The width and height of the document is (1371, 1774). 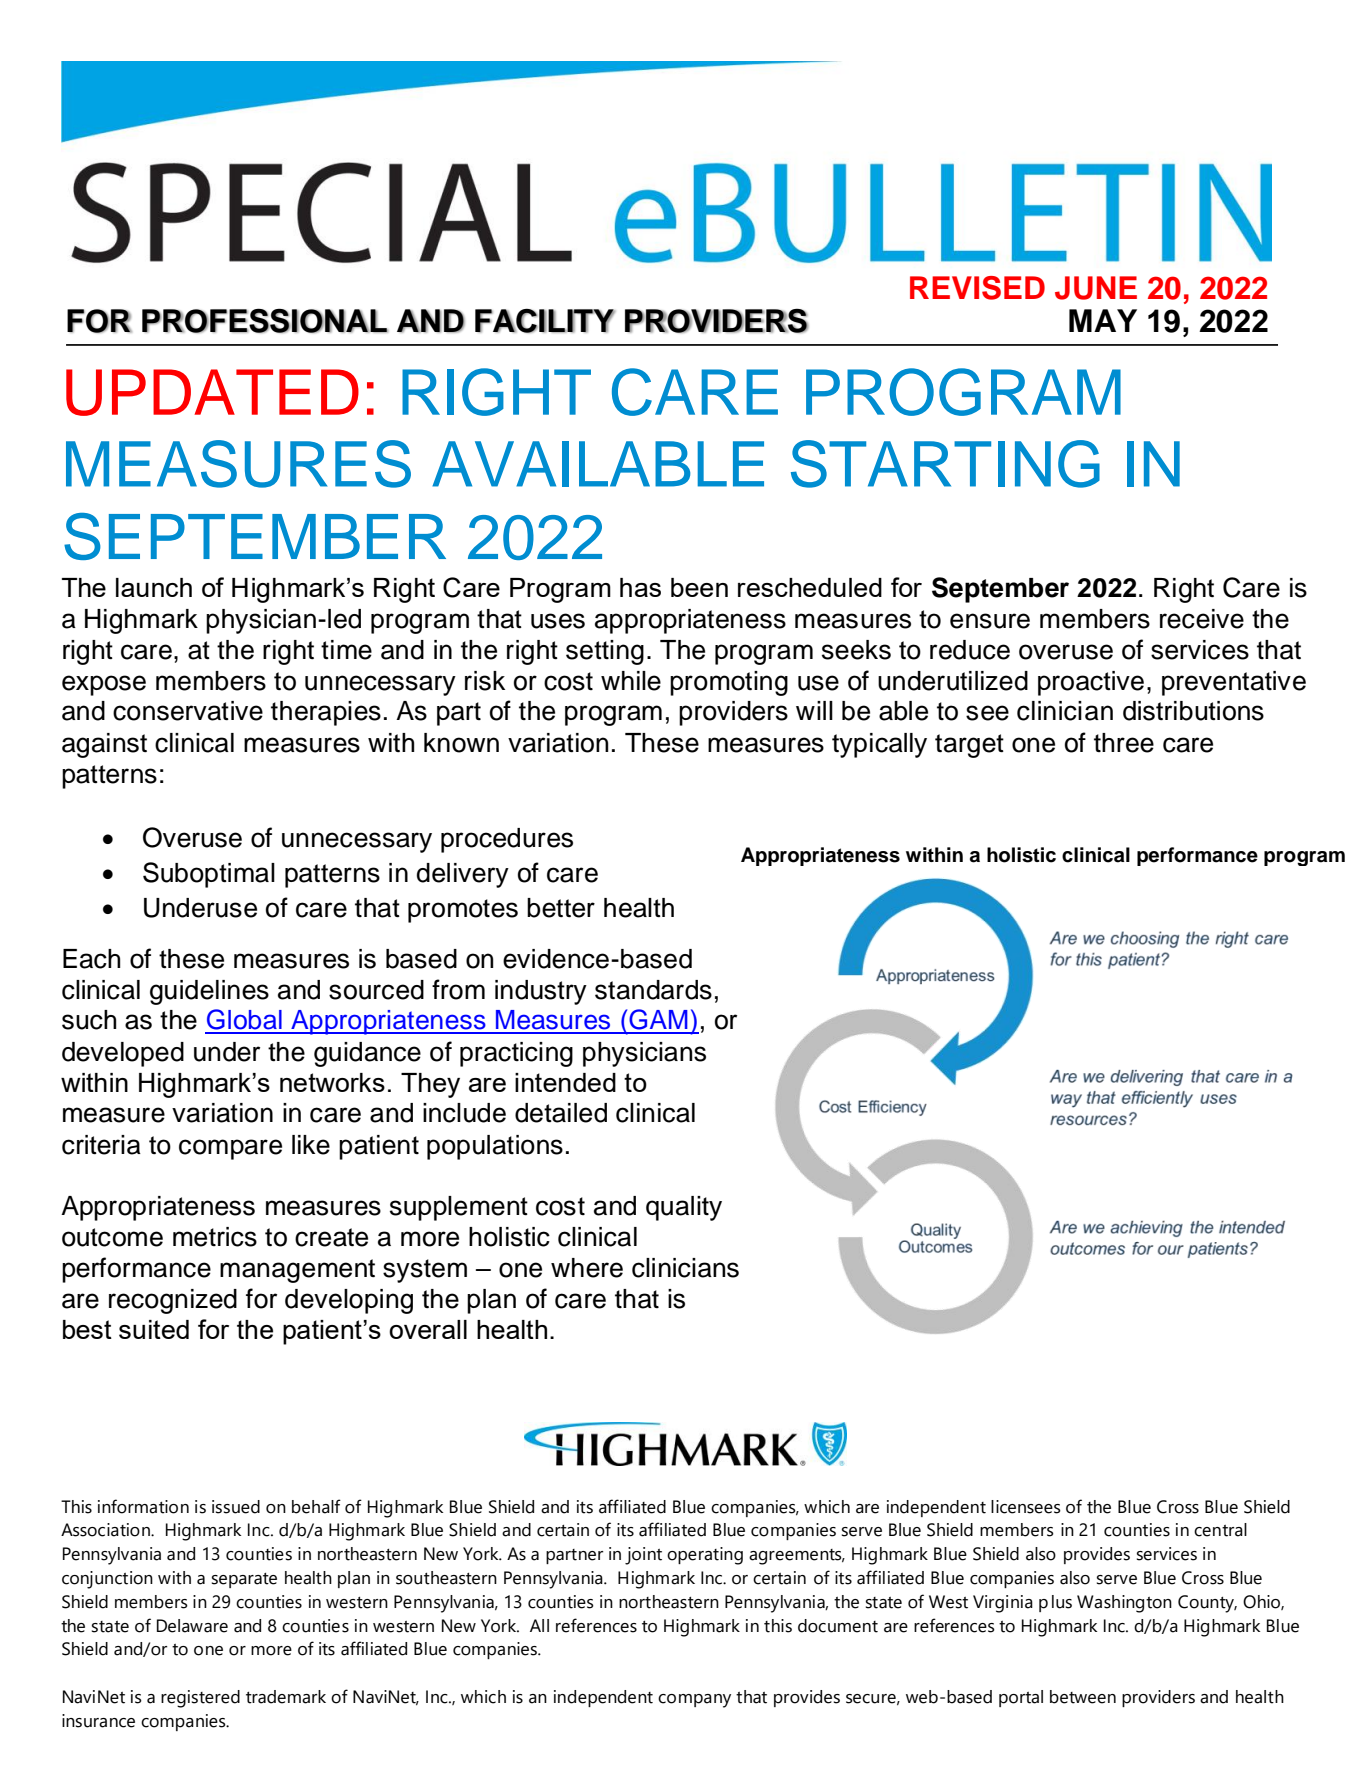 What do you see at coordinates (1124, 743) in the document?
I see `three` at bounding box center [1124, 743].
